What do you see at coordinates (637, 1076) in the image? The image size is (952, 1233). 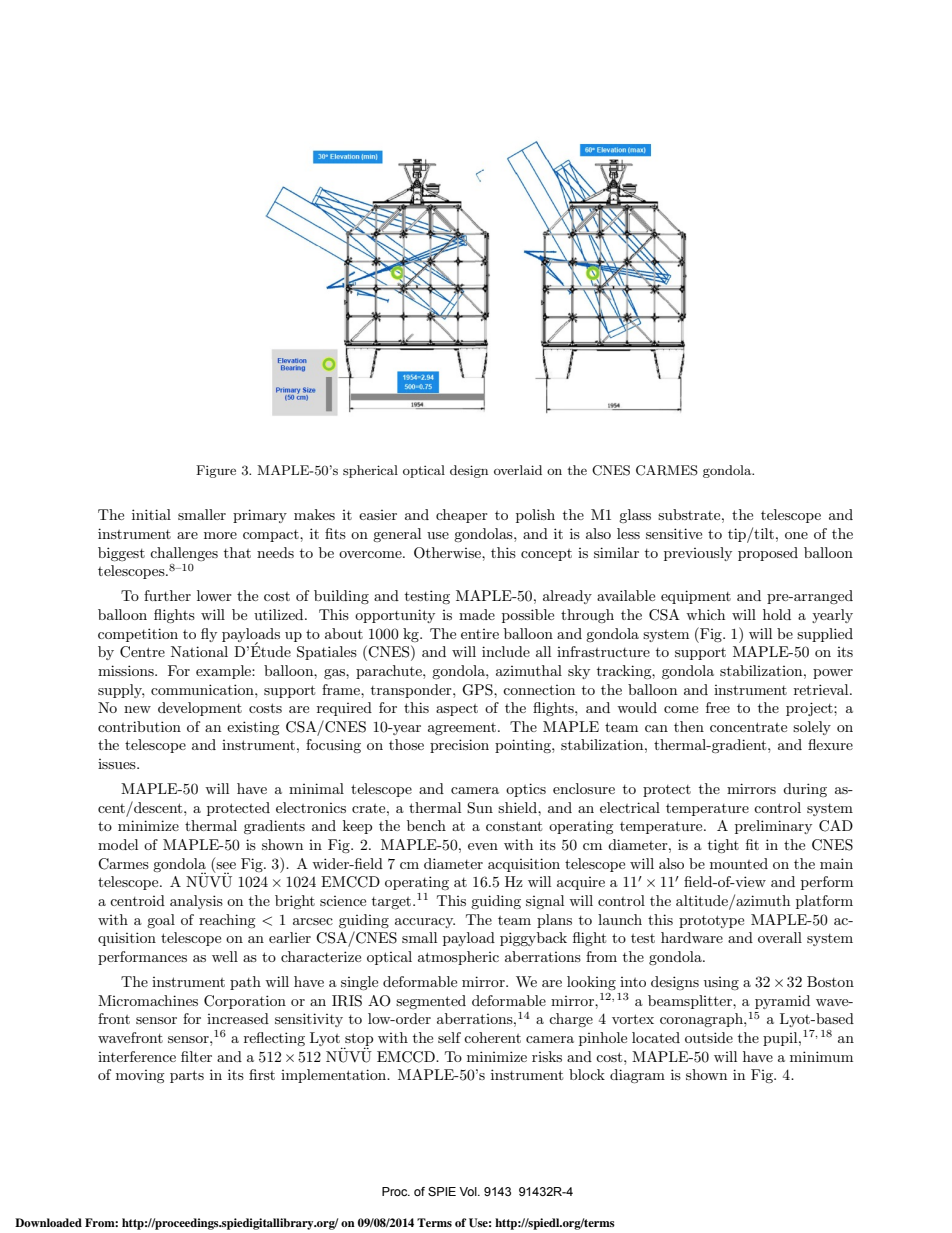 I see `diagram` at bounding box center [637, 1076].
